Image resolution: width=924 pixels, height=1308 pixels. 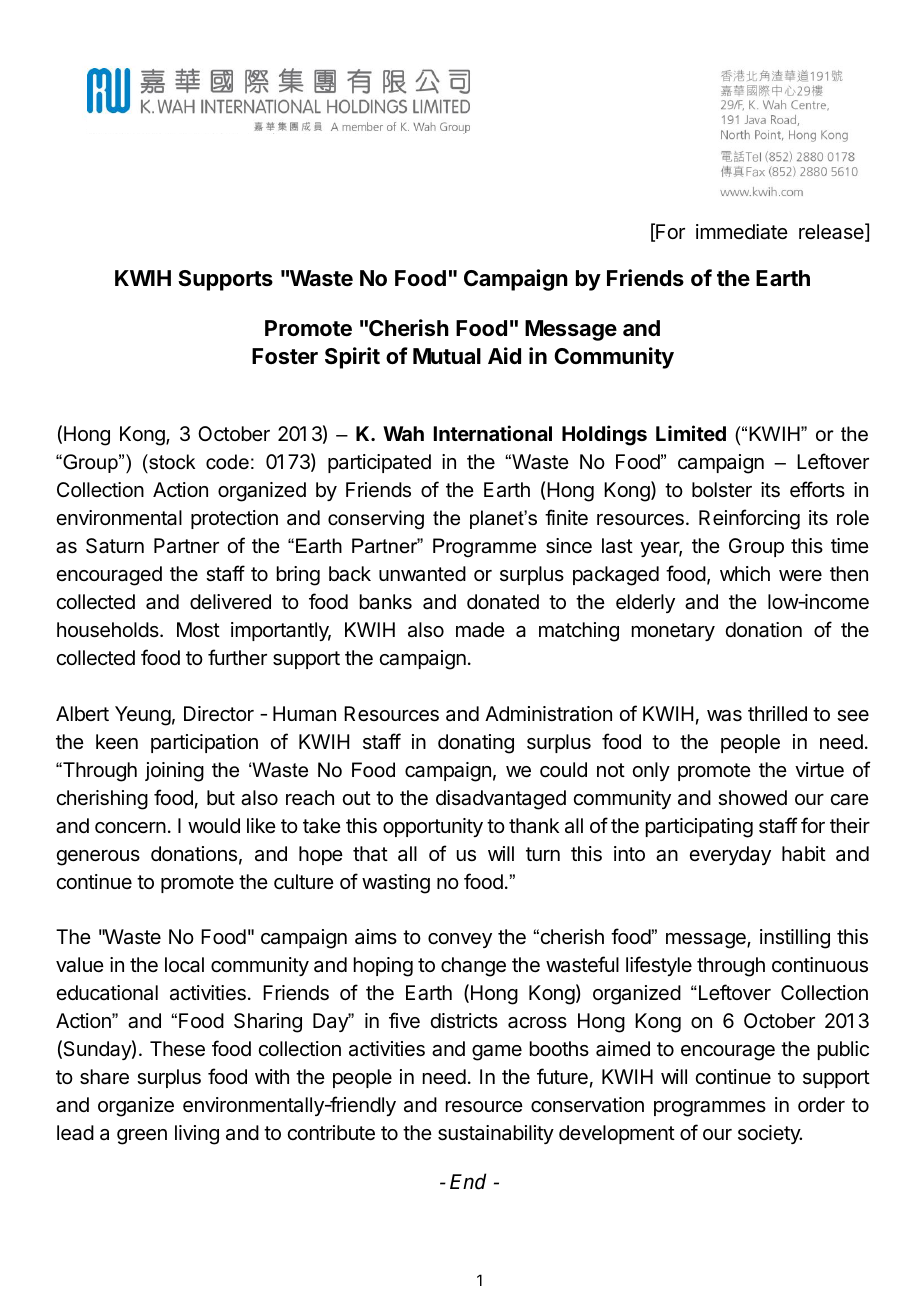 I want to click on society, so click(x=770, y=1134).
